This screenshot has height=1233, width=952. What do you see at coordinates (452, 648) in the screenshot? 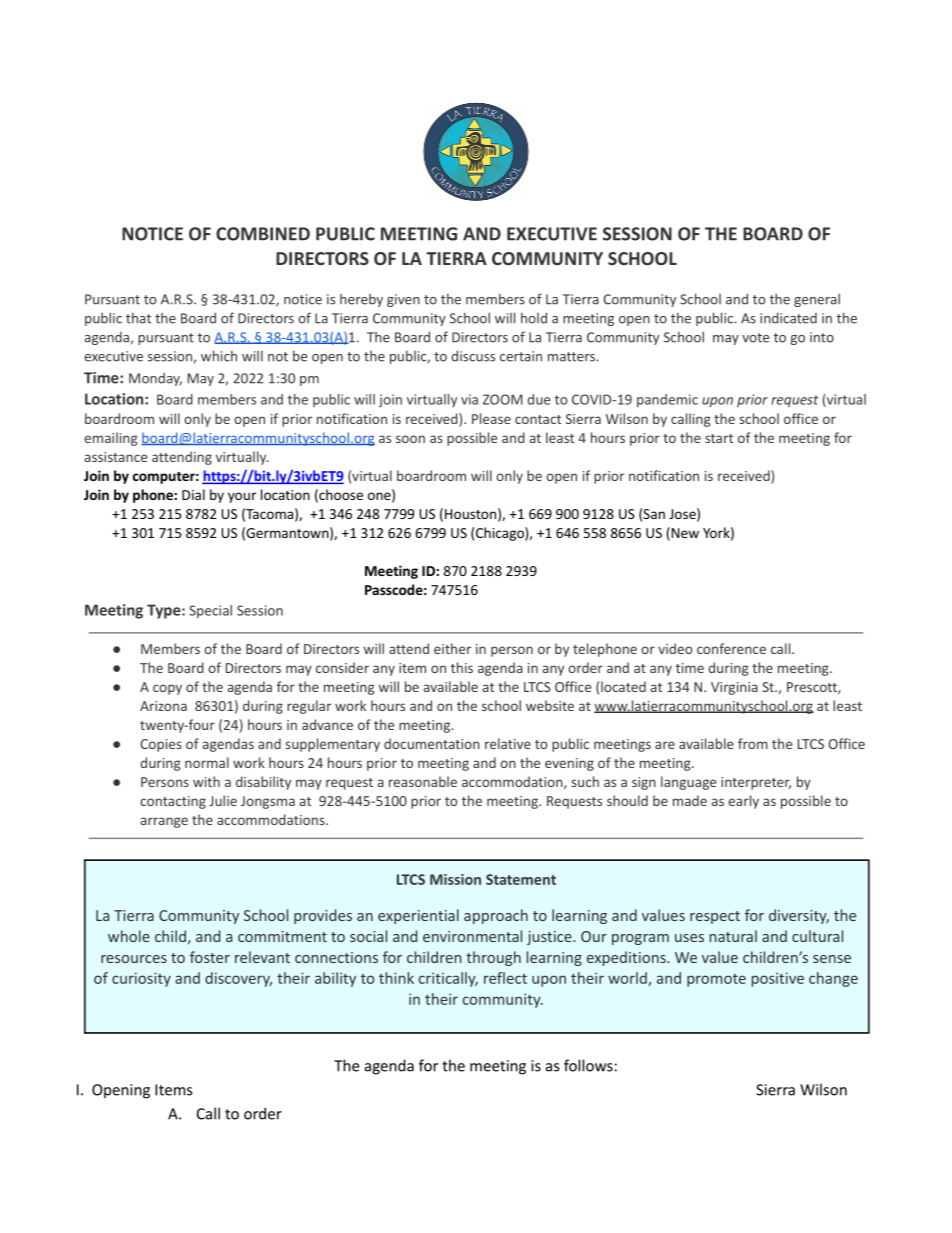
I see `either` at bounding box center [452, 648].
